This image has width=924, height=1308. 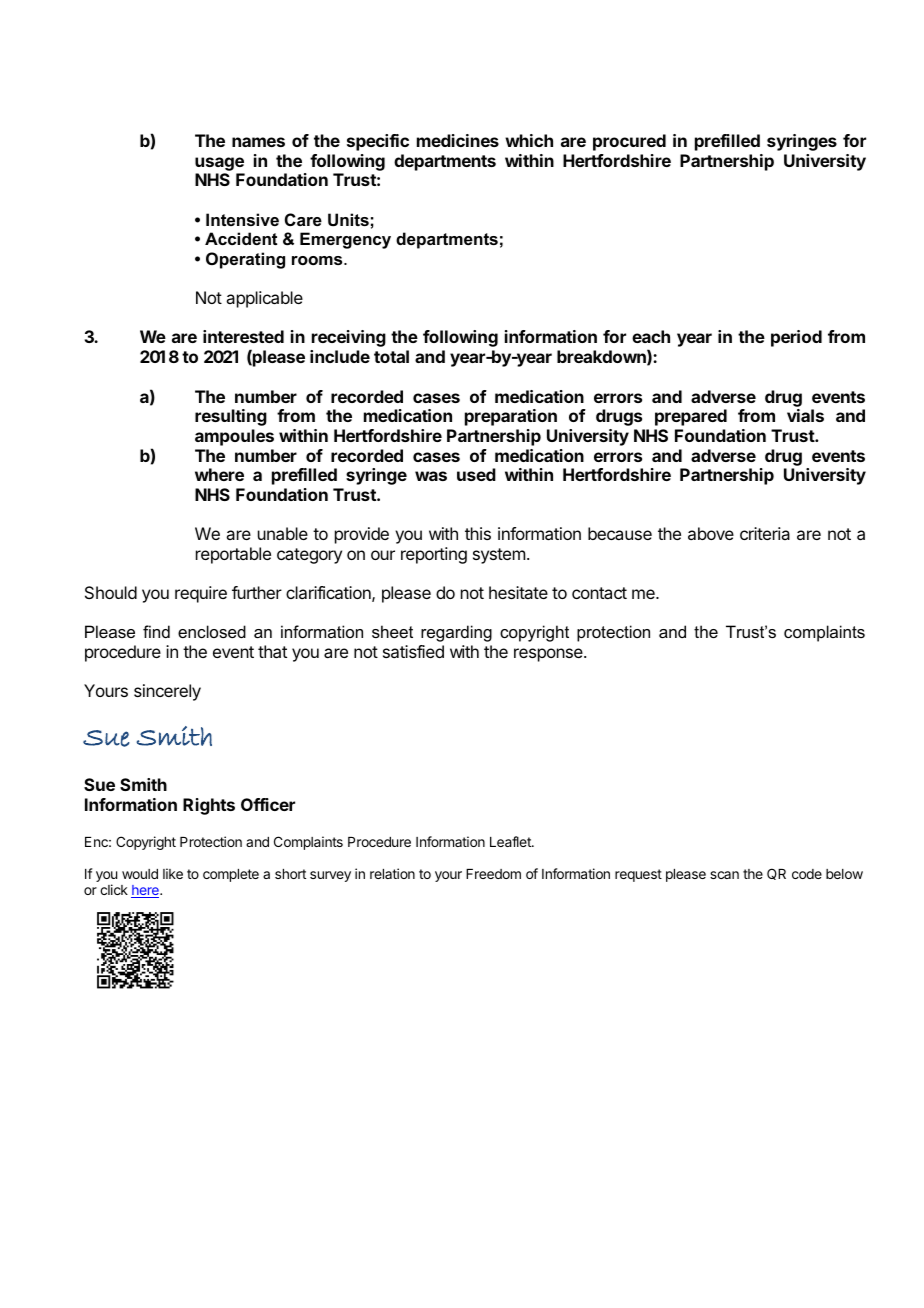 I want to click on Freedom, so click(x=493, y=874).
